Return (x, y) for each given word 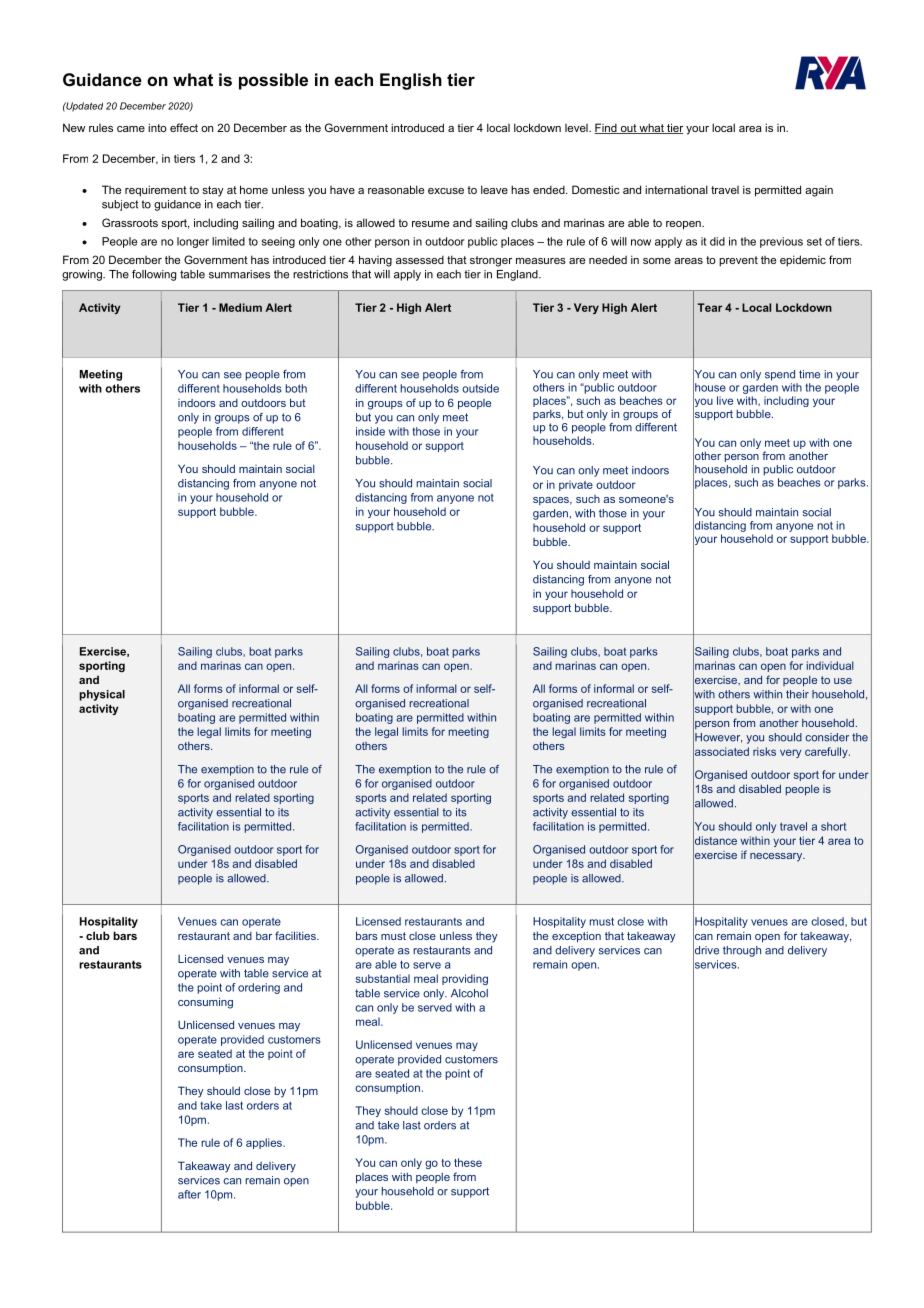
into (157, 127)
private (576, 485)
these (468, 1162)
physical (102, 695)
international (676, 189)
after (189, 1194)
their (797, 694)
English (411, 81)
